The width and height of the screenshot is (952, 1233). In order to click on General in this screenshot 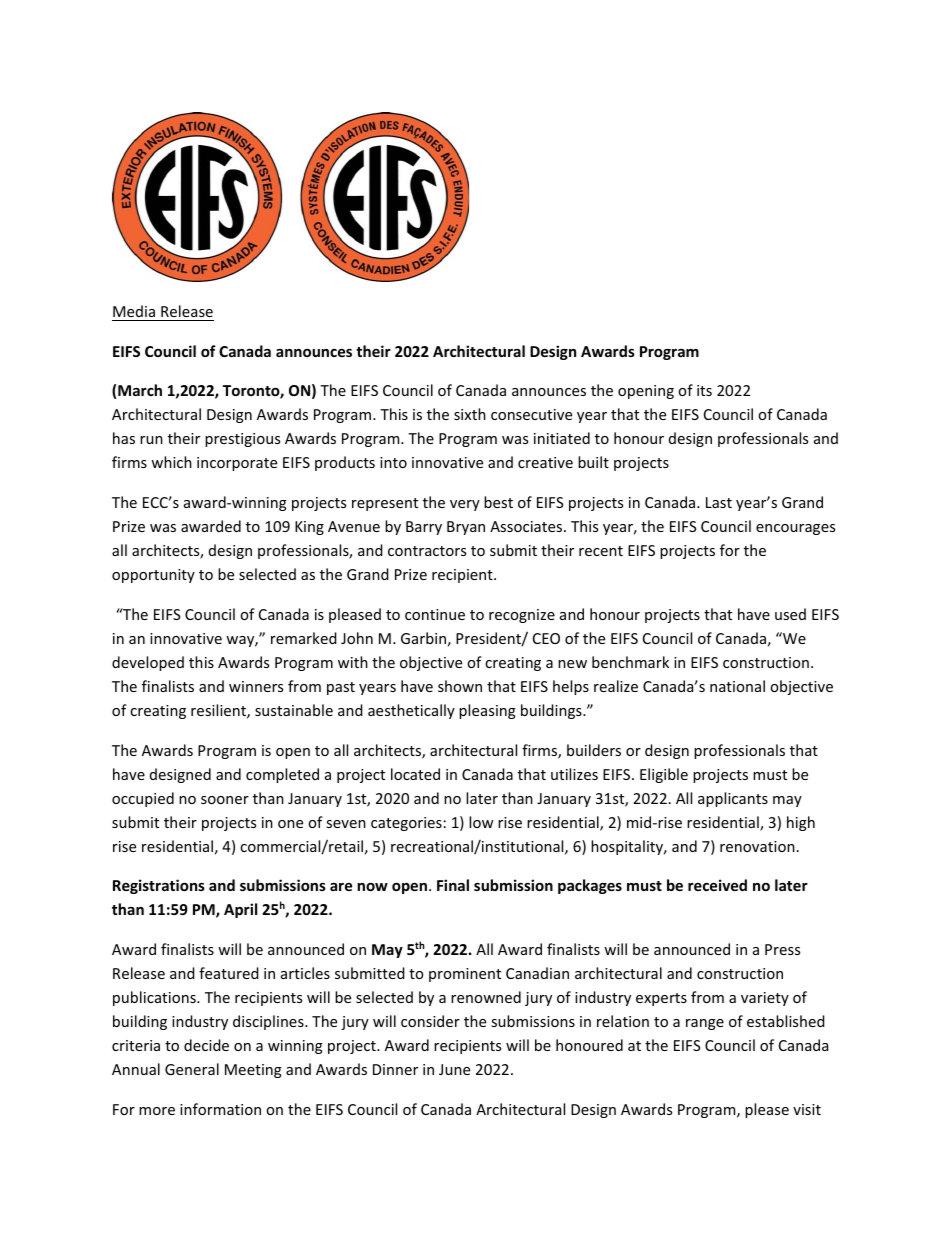, I will do `click(192, 1069)`.
